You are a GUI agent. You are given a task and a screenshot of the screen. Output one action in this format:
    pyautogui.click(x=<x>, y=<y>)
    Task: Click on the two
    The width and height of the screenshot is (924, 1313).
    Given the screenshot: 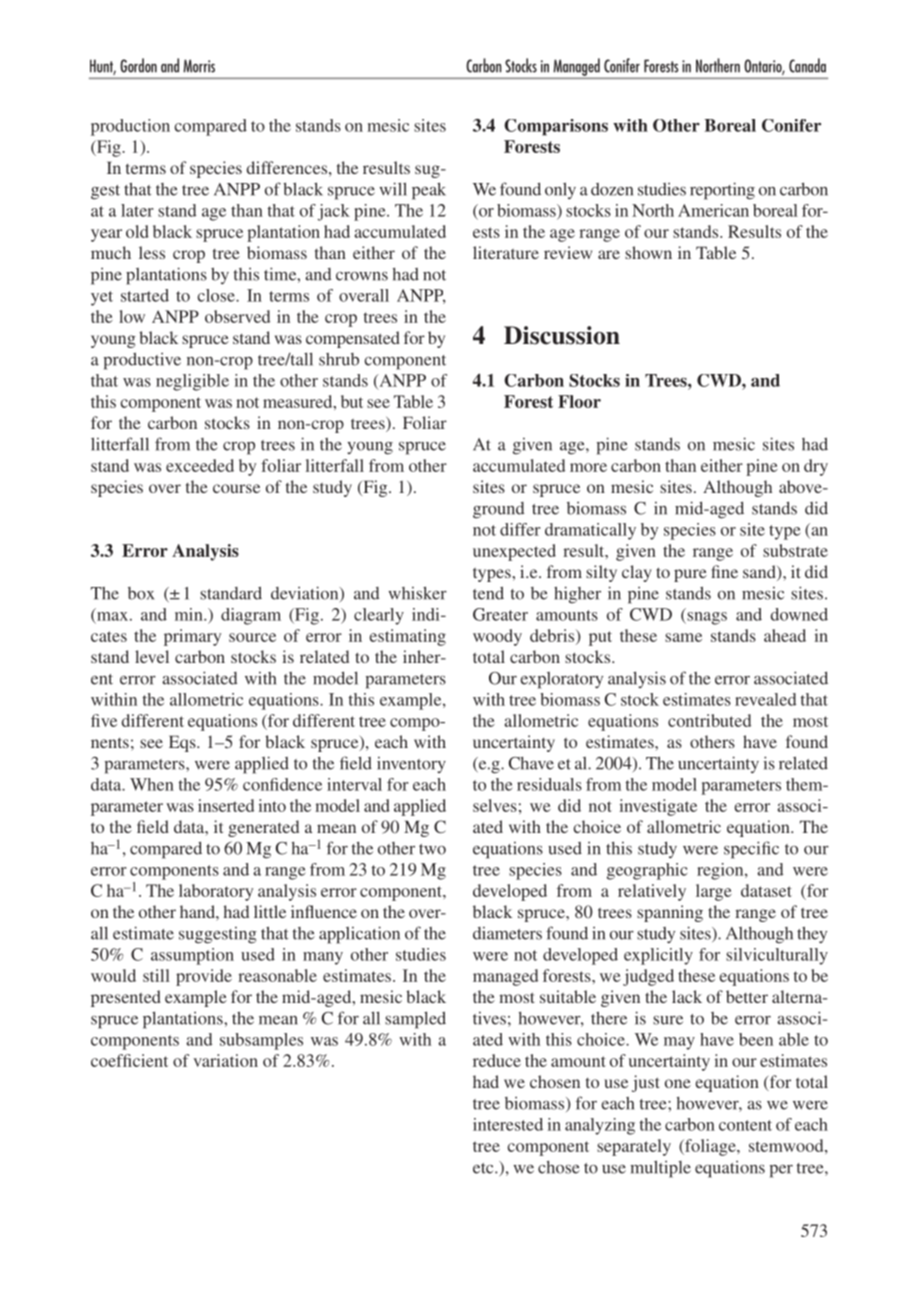 What is the action you would take?
    pyautogui.click(x=432, y=849)
